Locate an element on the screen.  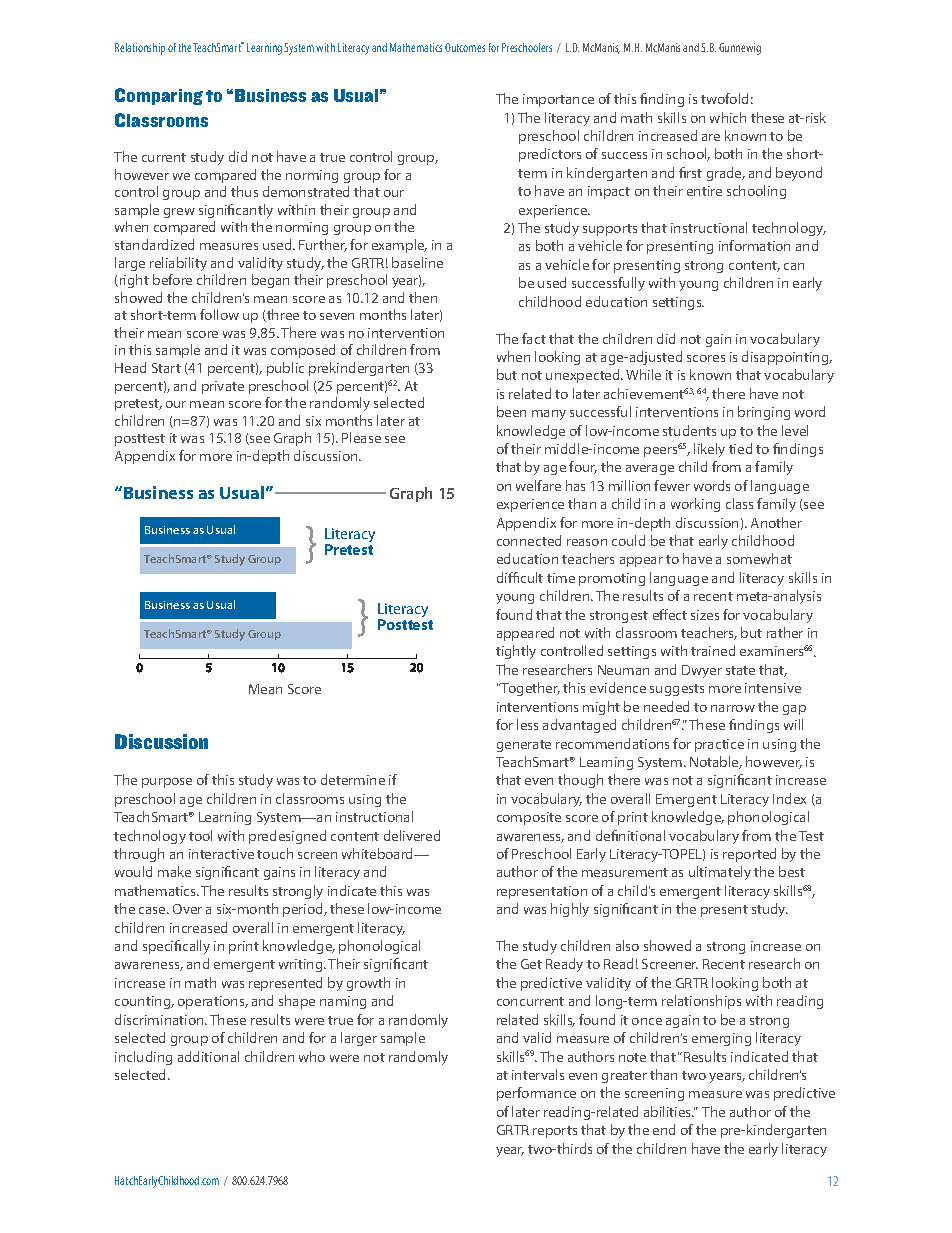
private is located at coordinates (223, 387).
